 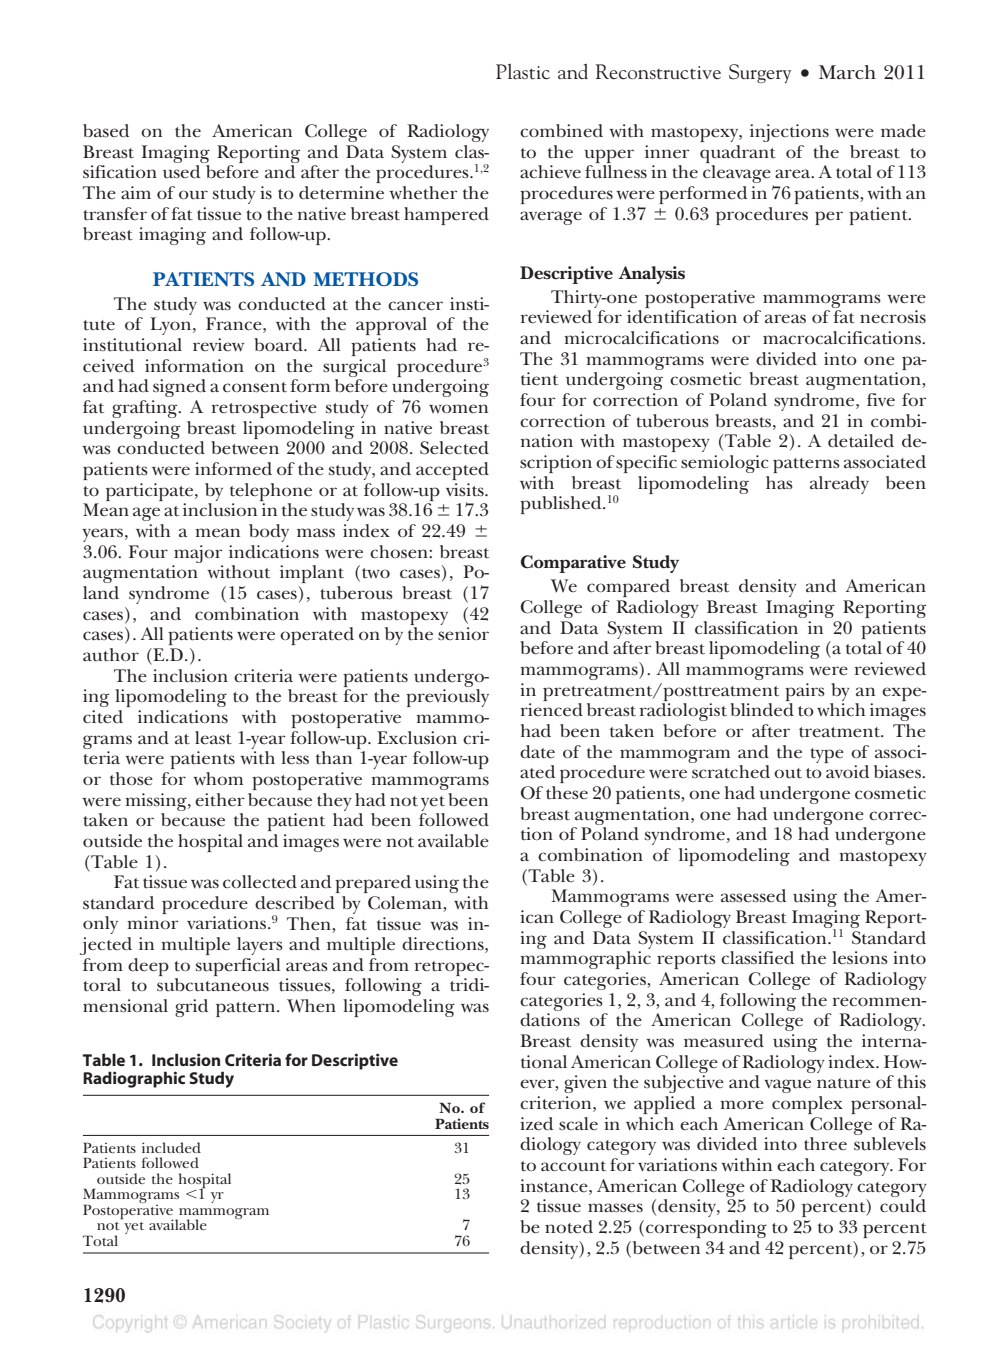 What do you see at coordinates (406, 904) in the page?
I see `Coleman` at bounding box center [406, 904].
